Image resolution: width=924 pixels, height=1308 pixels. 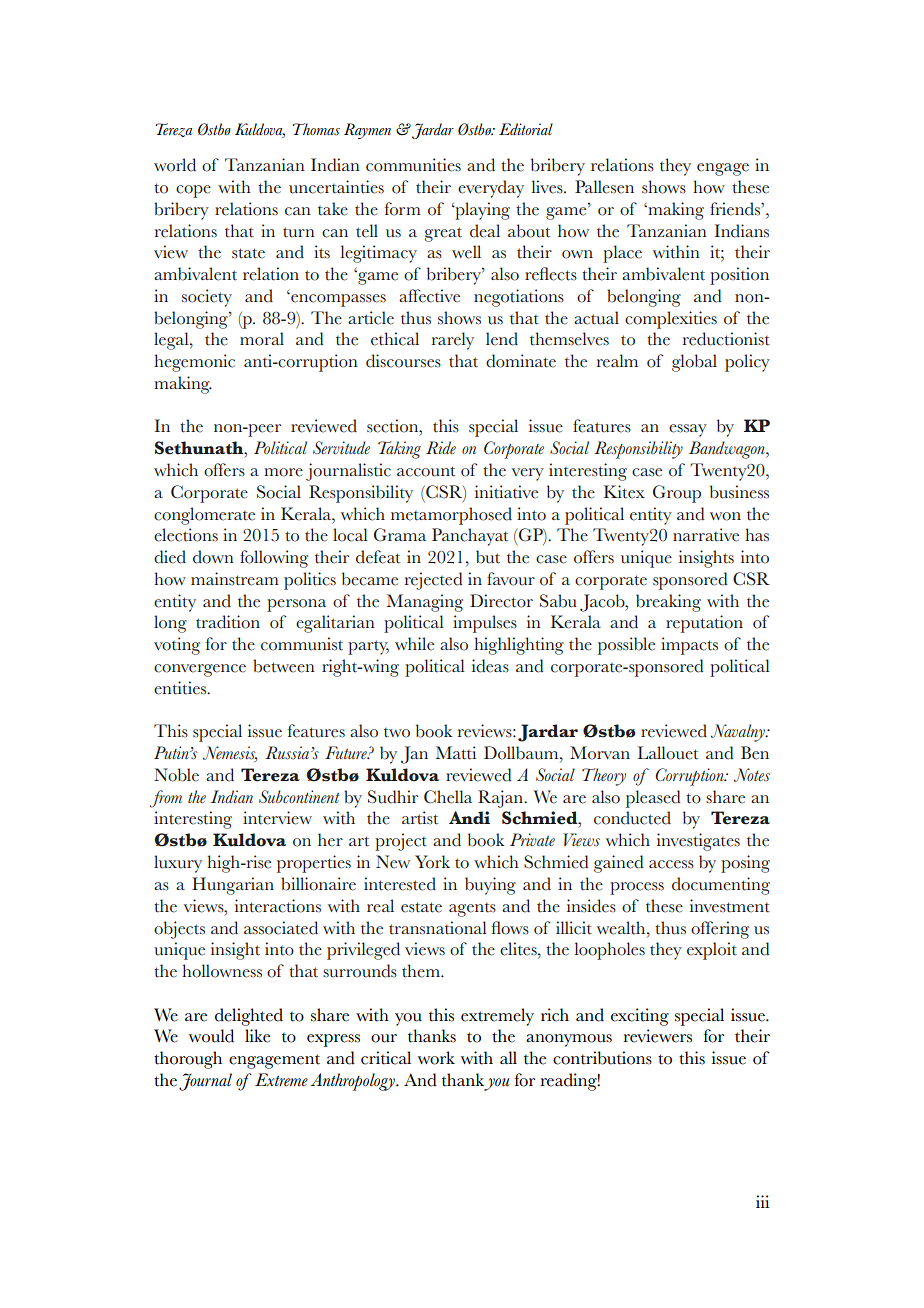 What do you see at coordinates (451, 516) in the image?
I see `metamorphosed` at bounding box center [451, 516].
